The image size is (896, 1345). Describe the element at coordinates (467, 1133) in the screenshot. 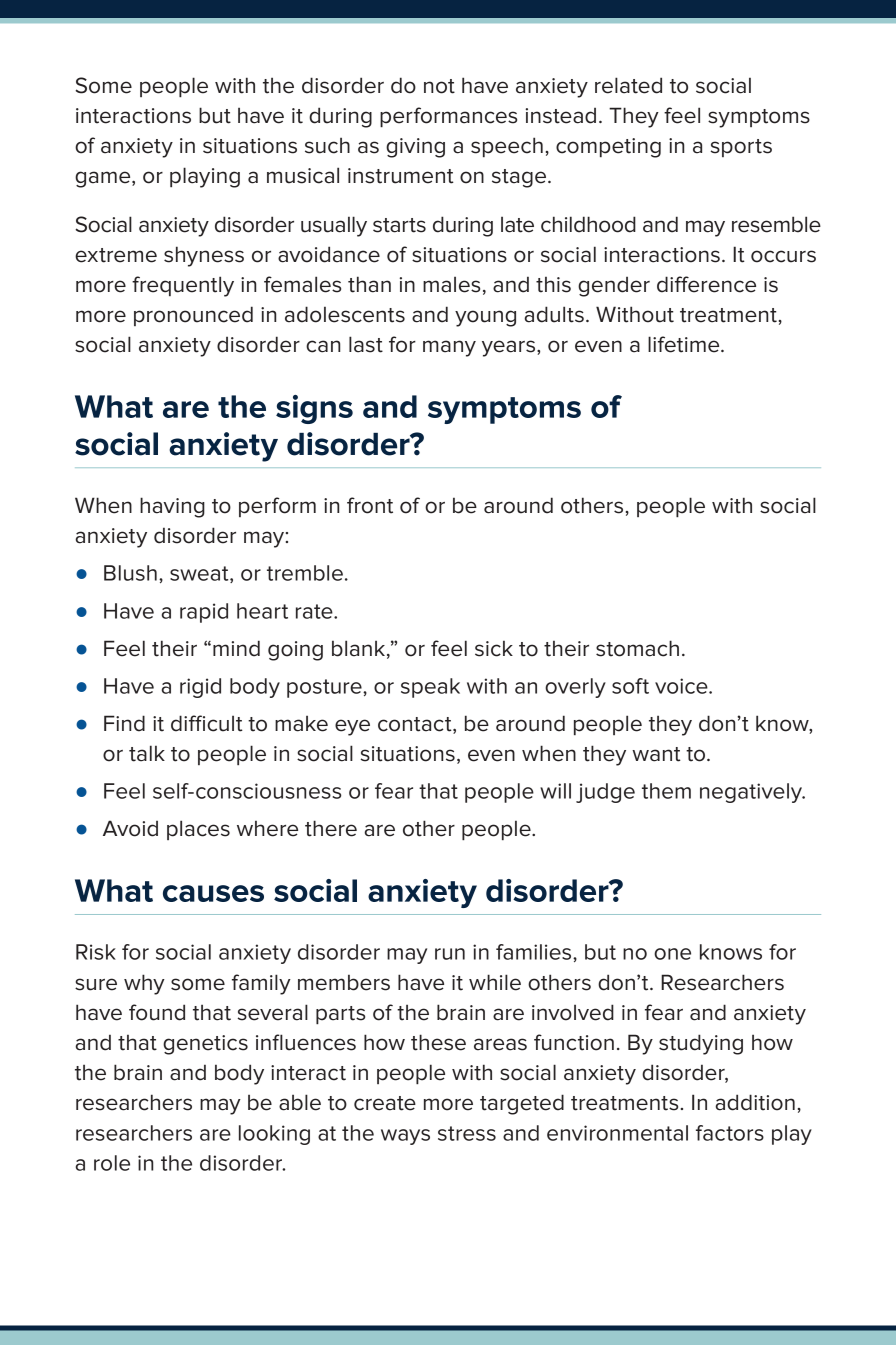

I see `stress` at that location.
